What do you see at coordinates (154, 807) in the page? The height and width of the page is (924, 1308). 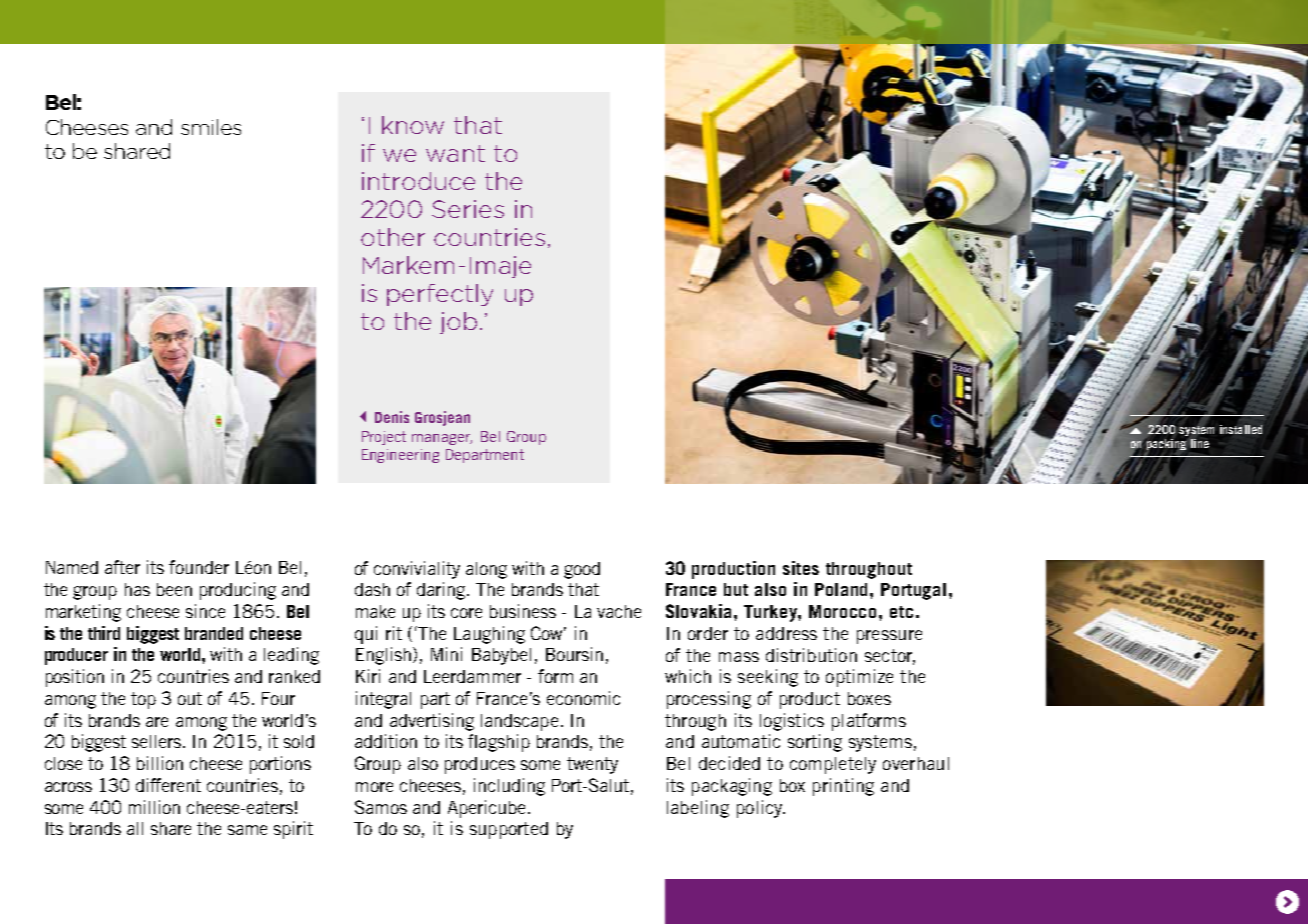 I see `million` at bounding box center [154, 807].
